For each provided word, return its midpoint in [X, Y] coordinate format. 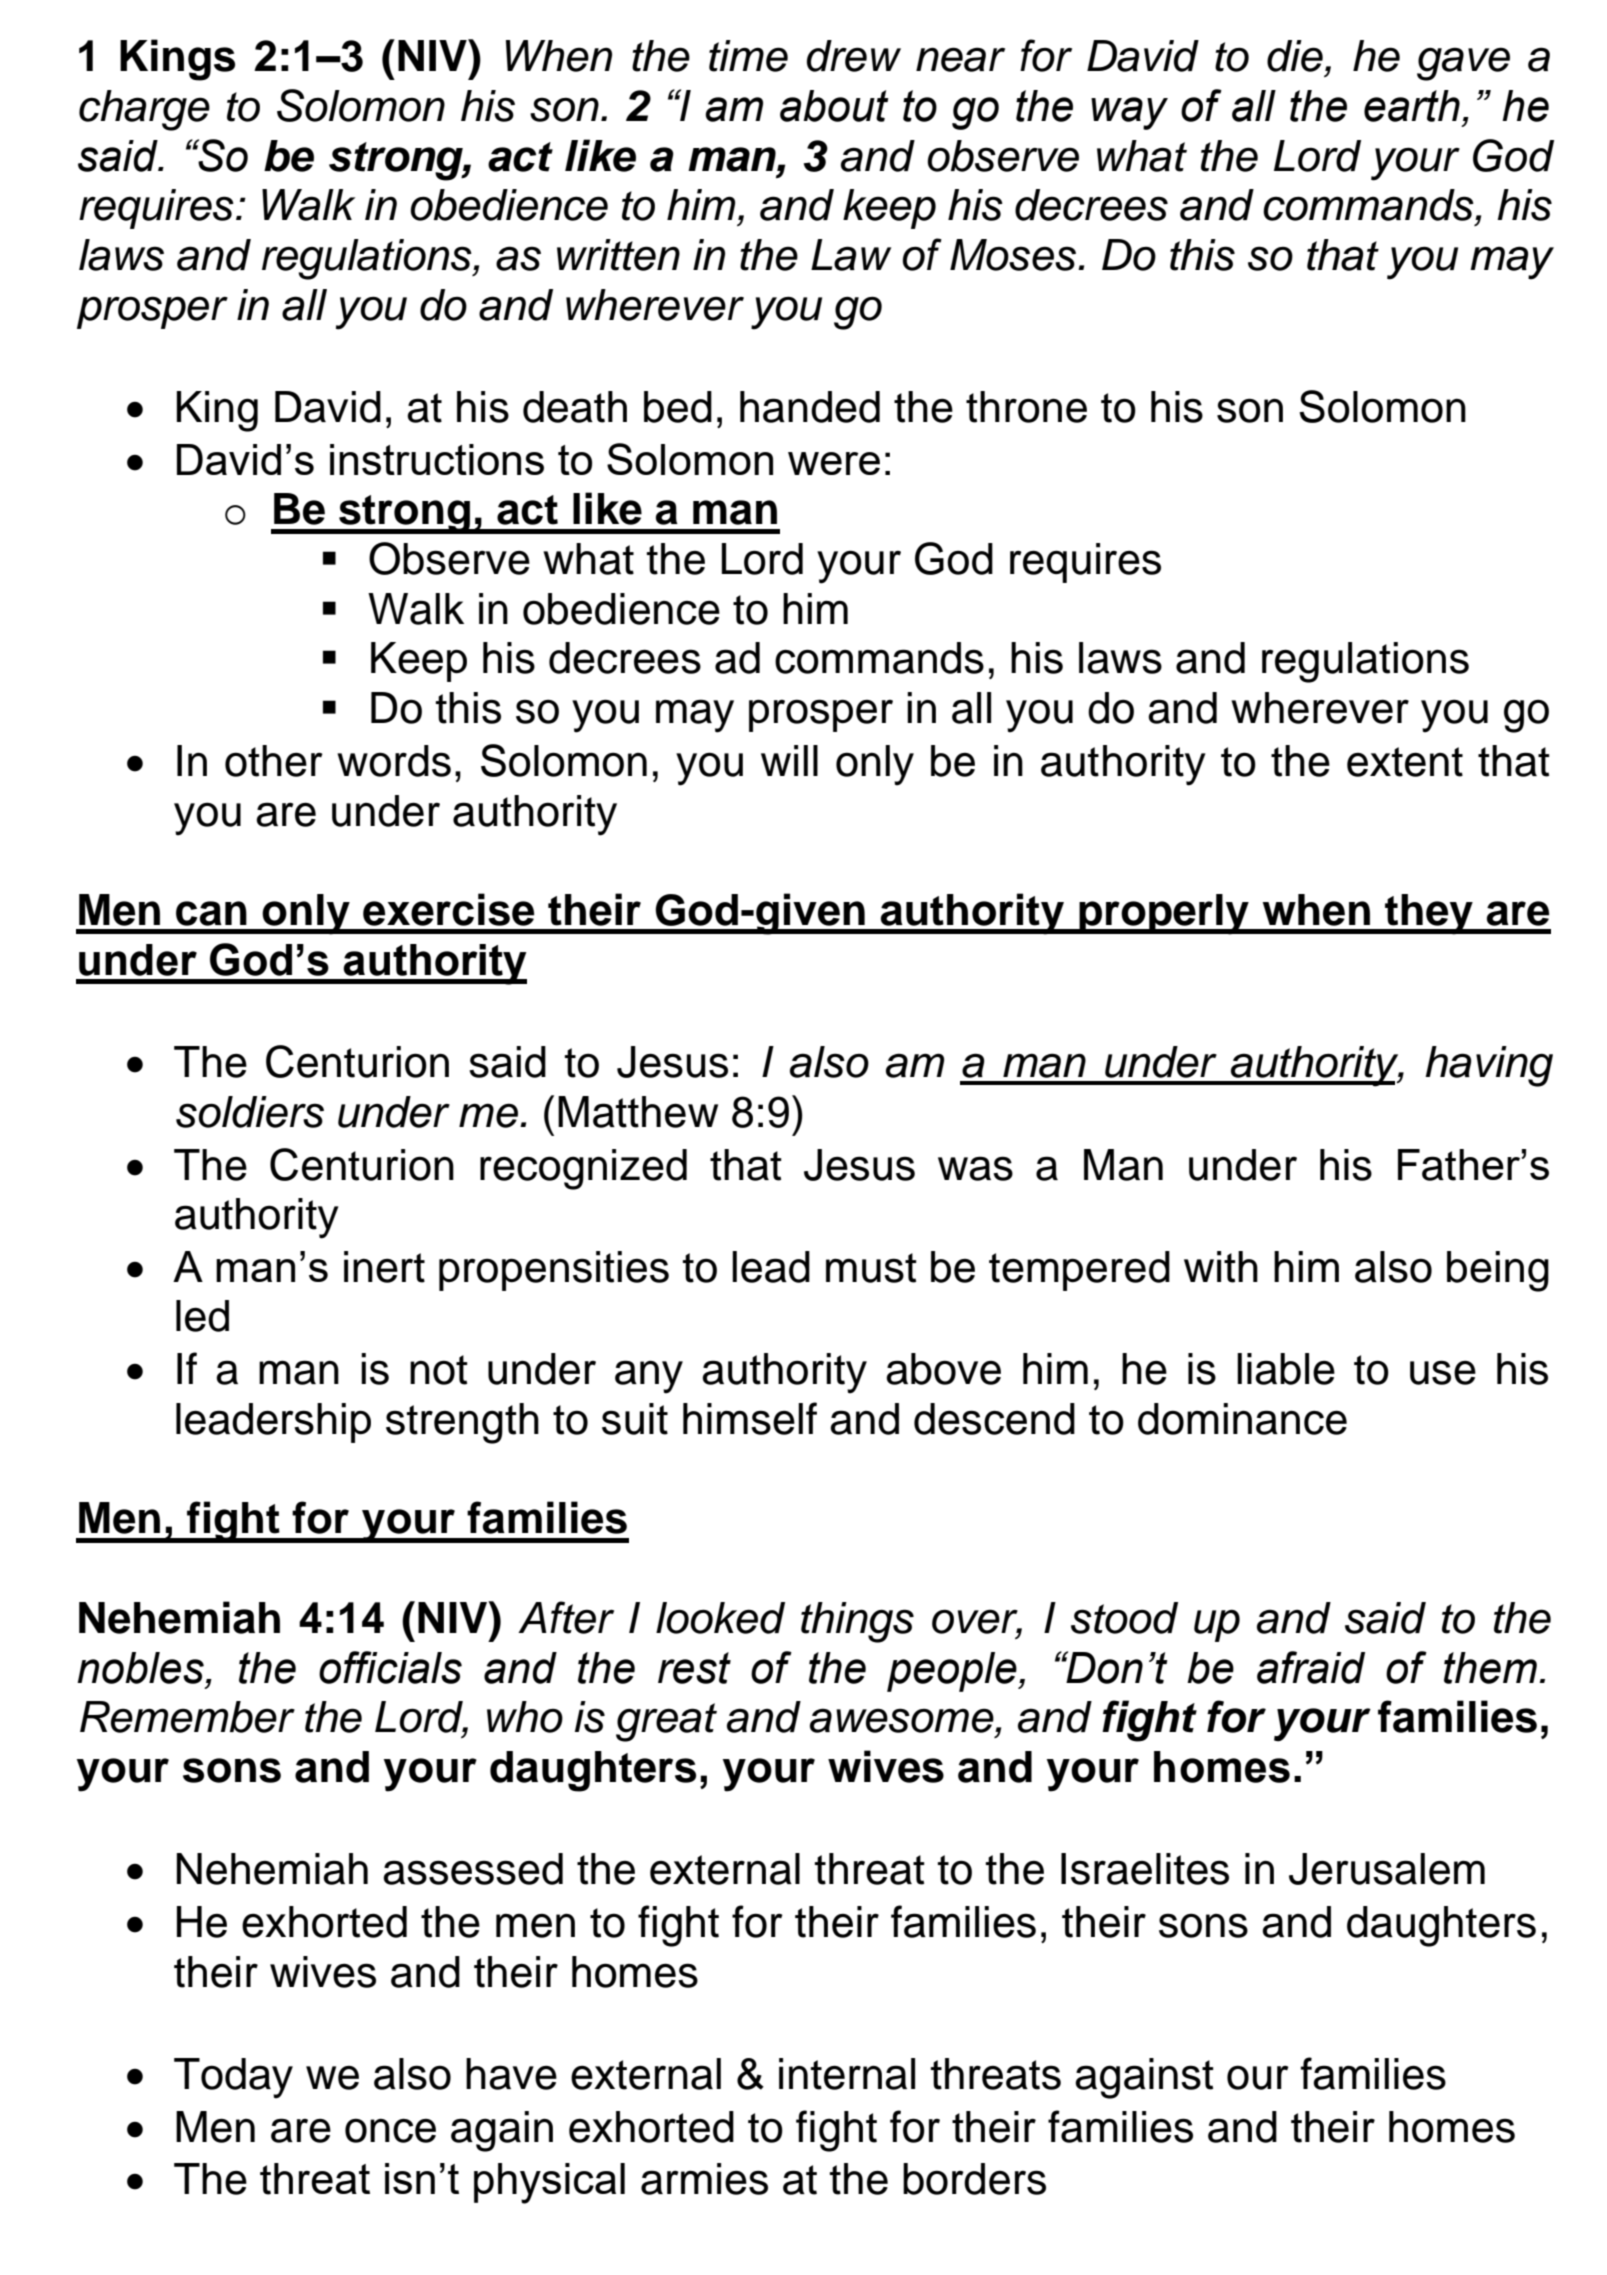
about [834, 106]
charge [144, 110]
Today [233, 2078]
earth [1412, 106]
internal [847, 2074]
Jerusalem [1387, 1869]
